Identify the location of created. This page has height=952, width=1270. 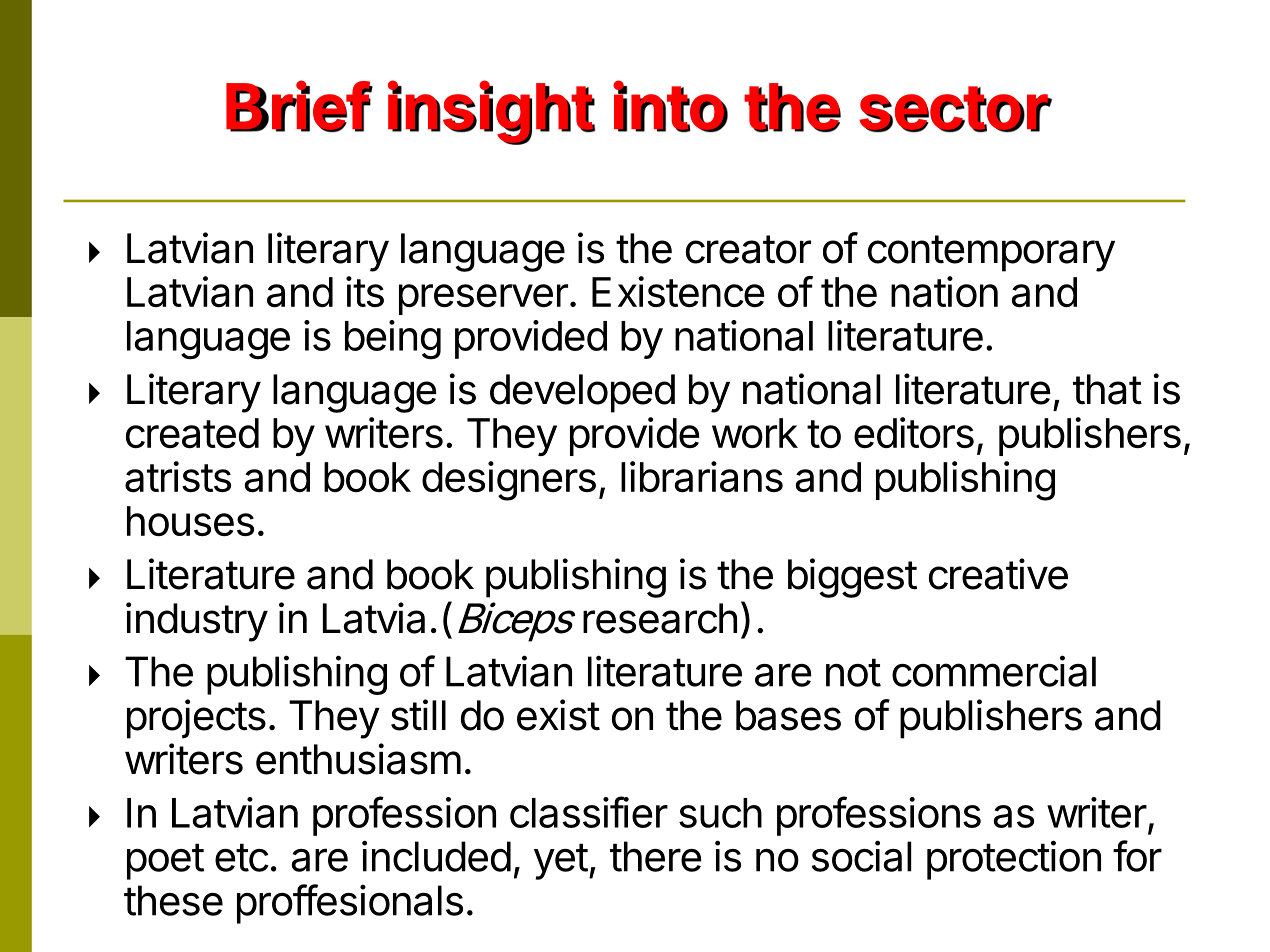
(192, 433).
